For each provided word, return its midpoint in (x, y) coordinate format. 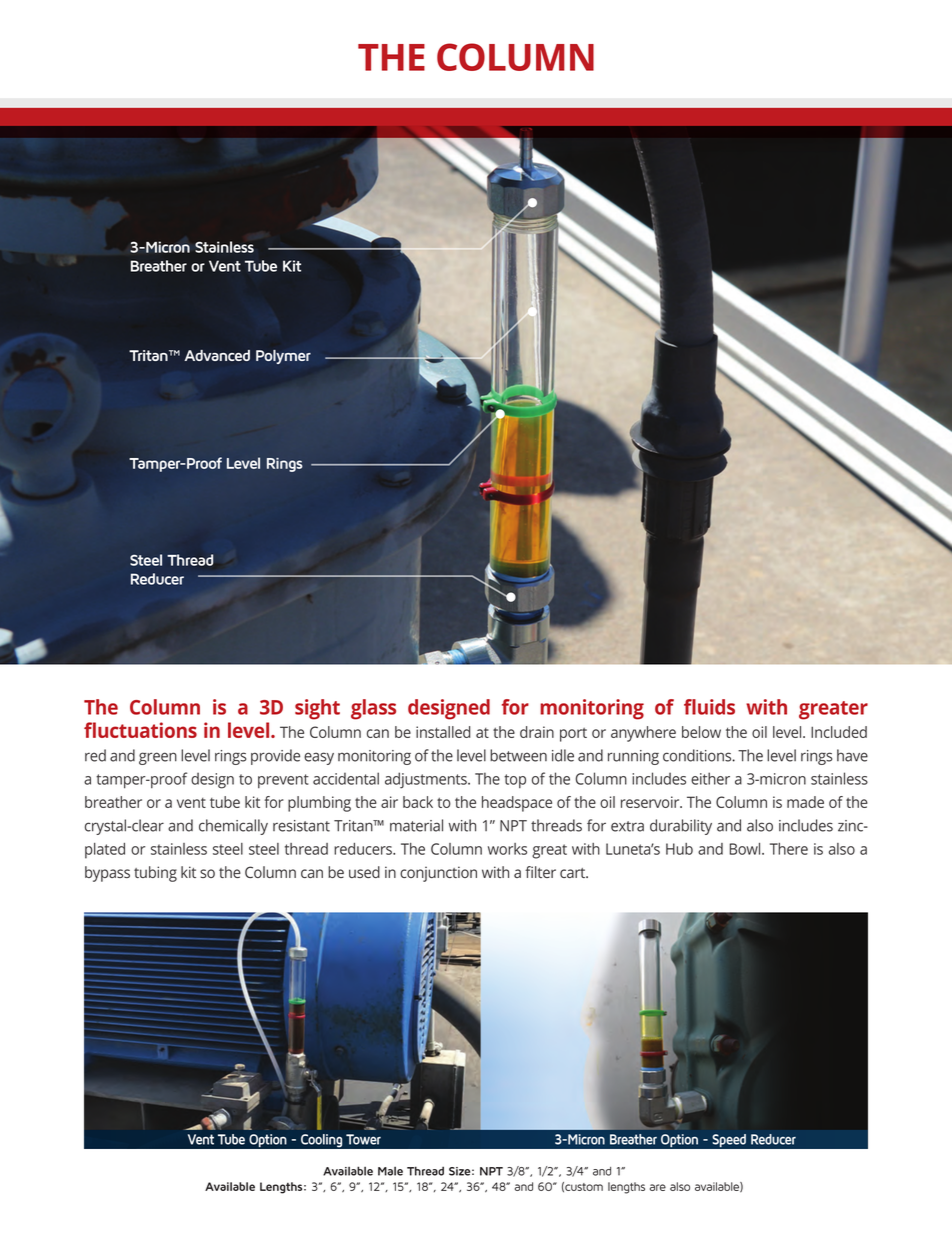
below (701, 732)
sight (317, 709)
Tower (363, 1139)
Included (839, 732)
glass (373, 709)
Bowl (746, 849)
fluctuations (140, 730)
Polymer (283, 357)
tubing (155, 874)
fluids (709, 707)
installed (443, 732)
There (789, 849)
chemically (233, 827)
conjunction (438, 874)
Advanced (217, 355)
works (507, 849)
